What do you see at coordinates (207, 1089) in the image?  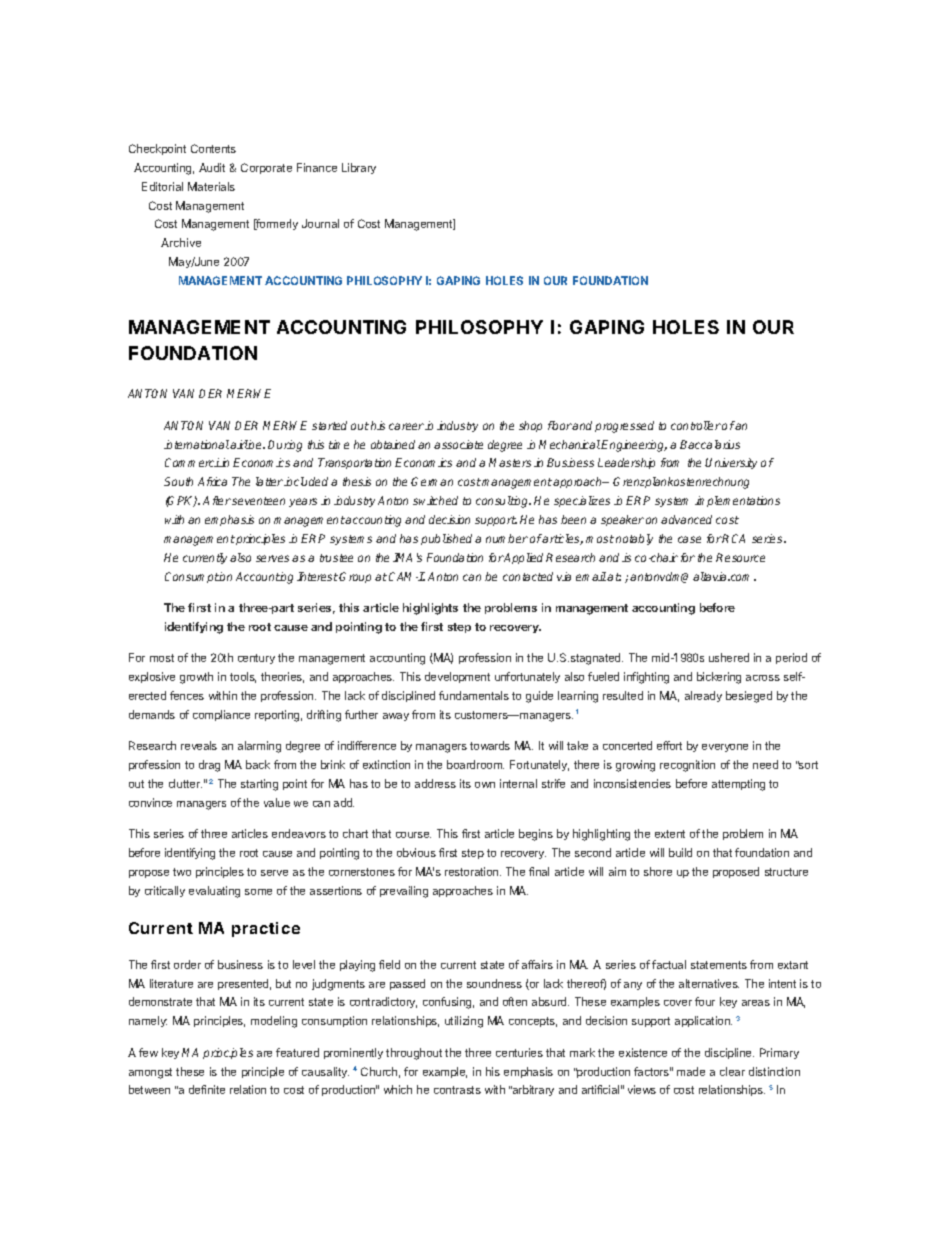 I see `definite` at bounding box center [207, 1089].
